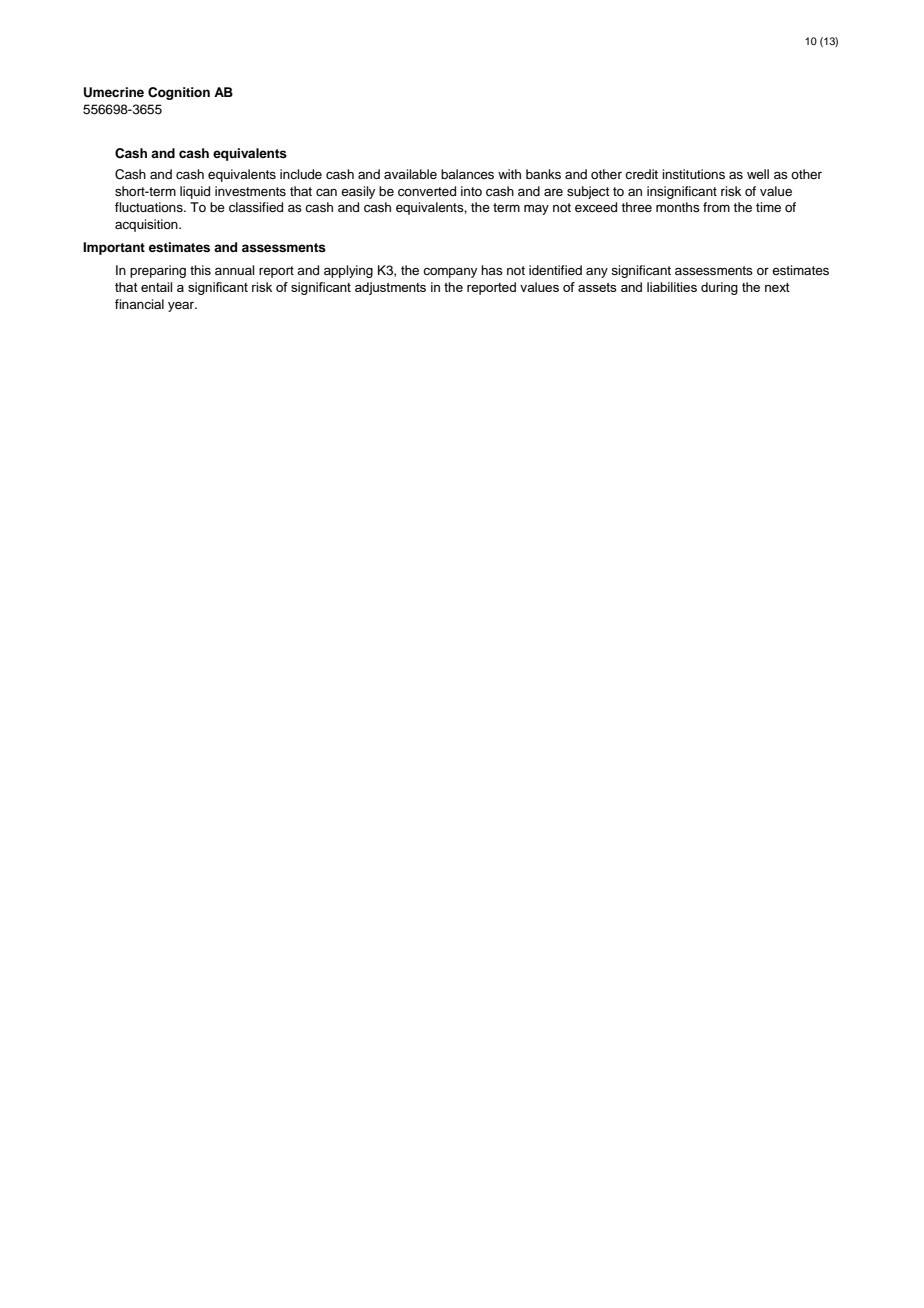  Describe the element at coordinates (719, 288) in the screenshot. I see `during` at that location.
